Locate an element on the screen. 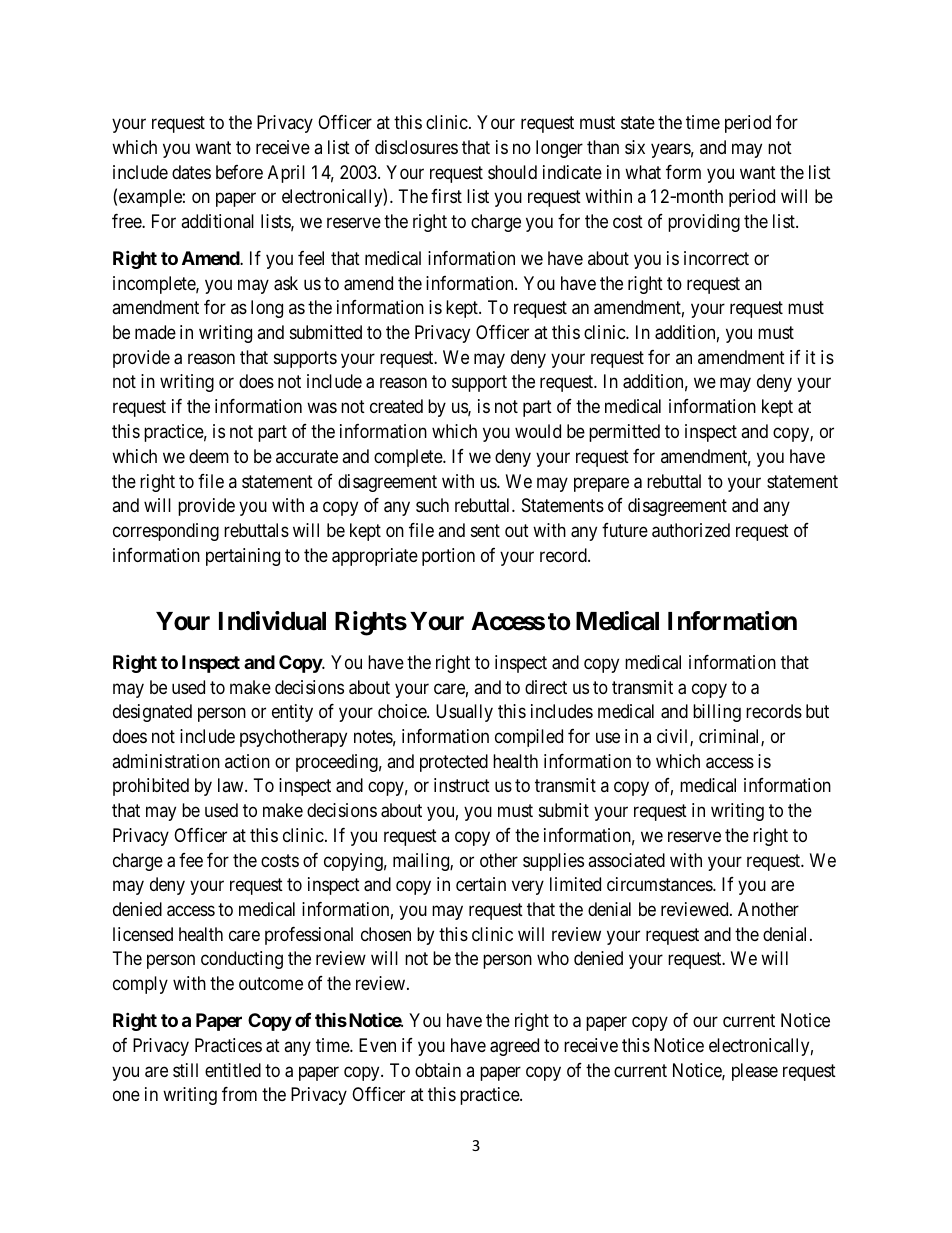 The height and width of the screenshot is (1233, 952). portion is located at coordinates (448, 557).
